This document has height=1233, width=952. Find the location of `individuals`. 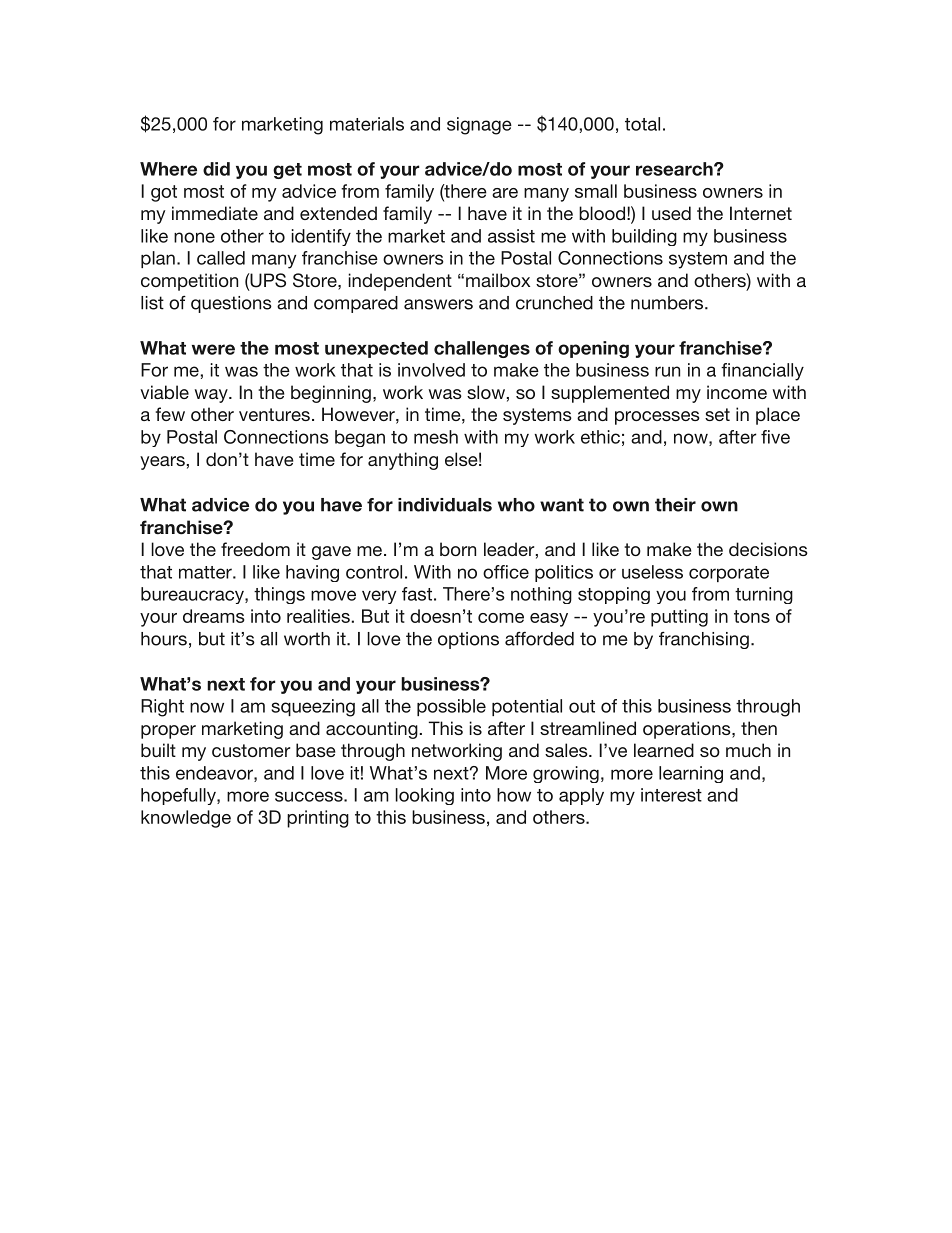

individuals is located at coordinates (445, 505).
